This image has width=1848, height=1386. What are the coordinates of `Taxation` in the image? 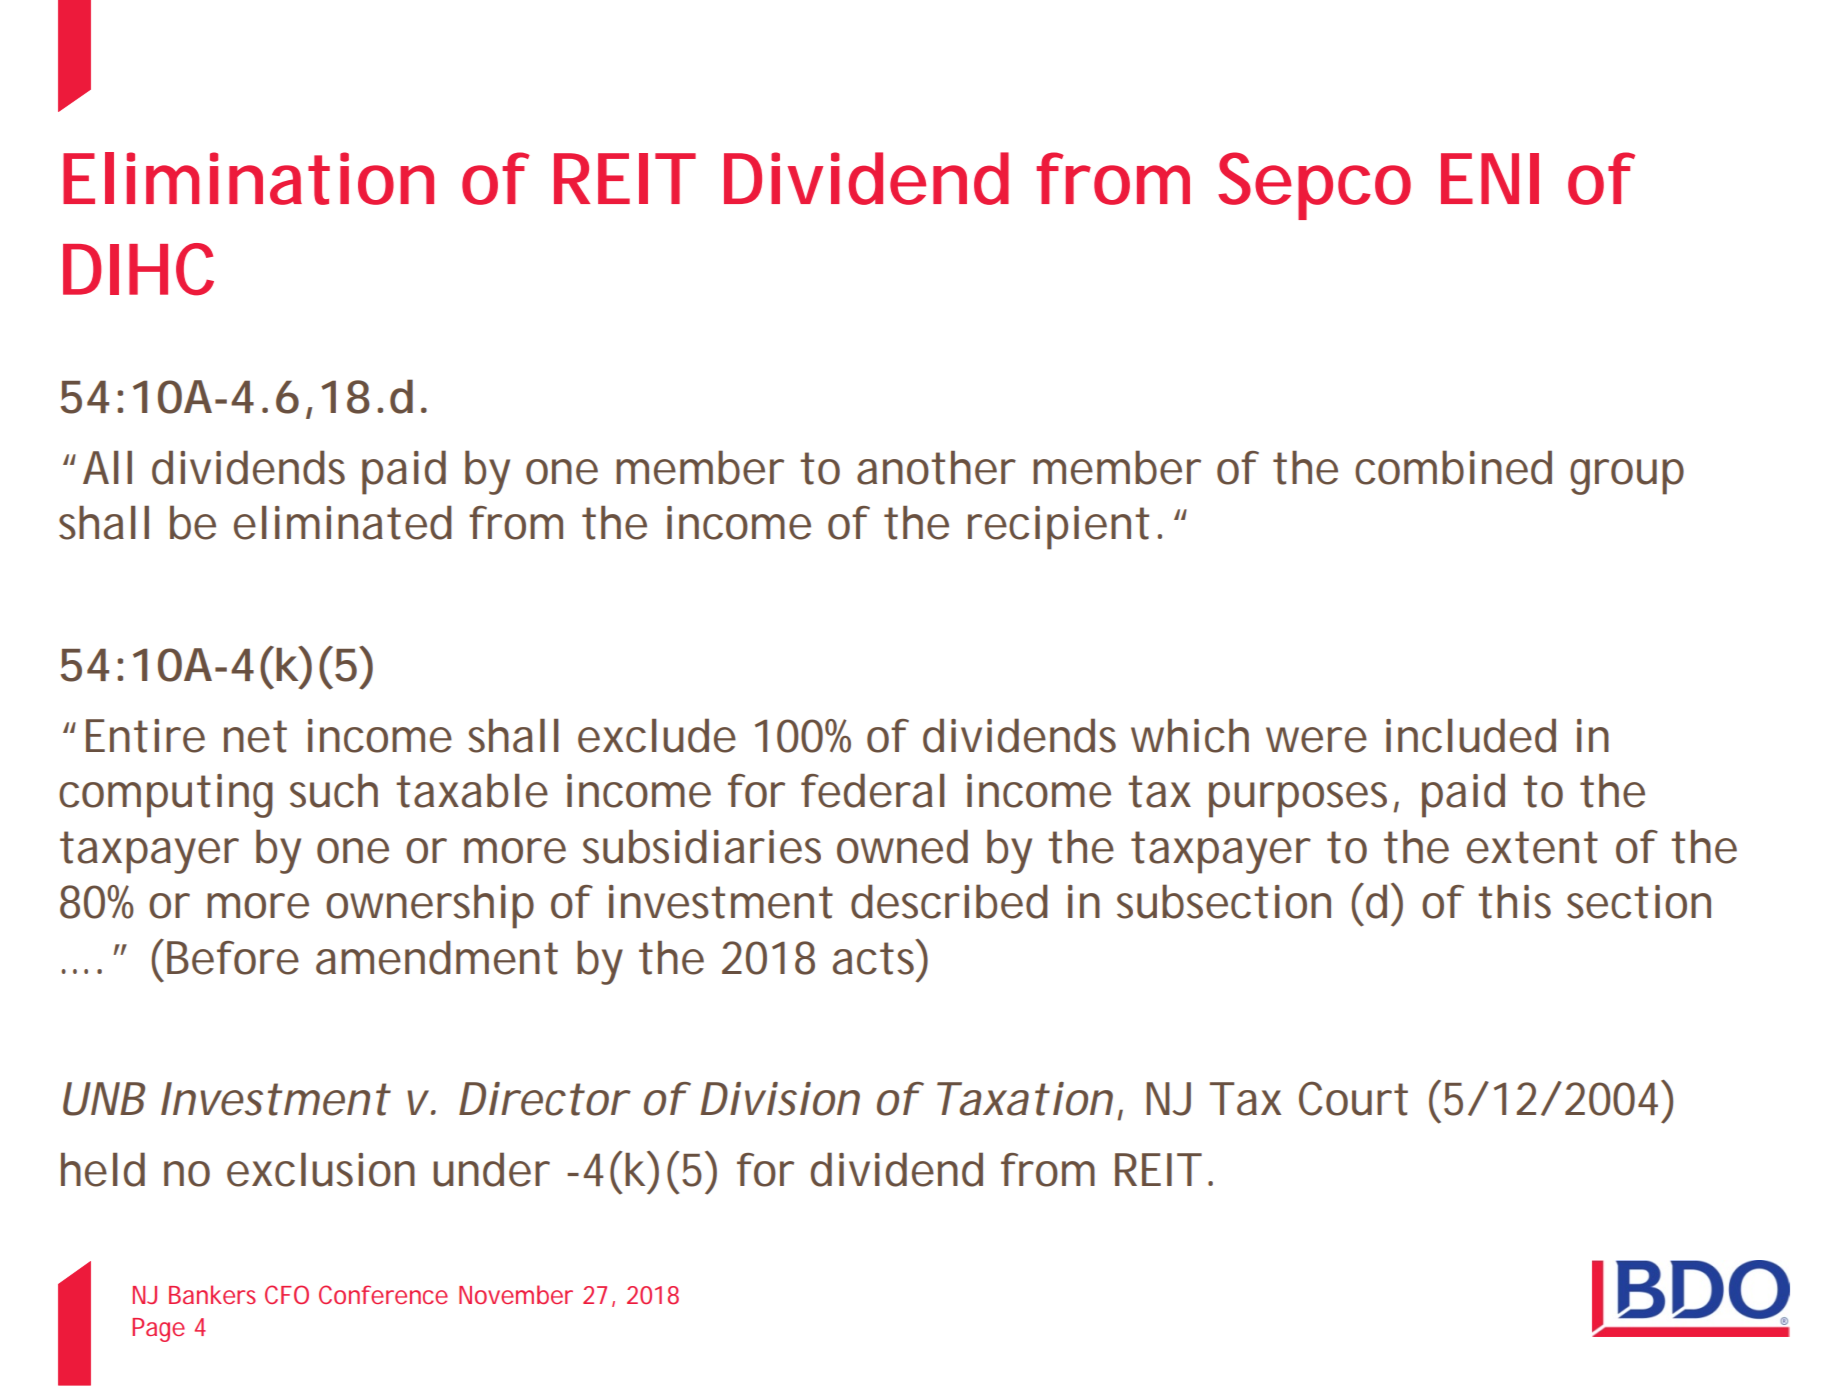 It's located at (1025, 1099).
